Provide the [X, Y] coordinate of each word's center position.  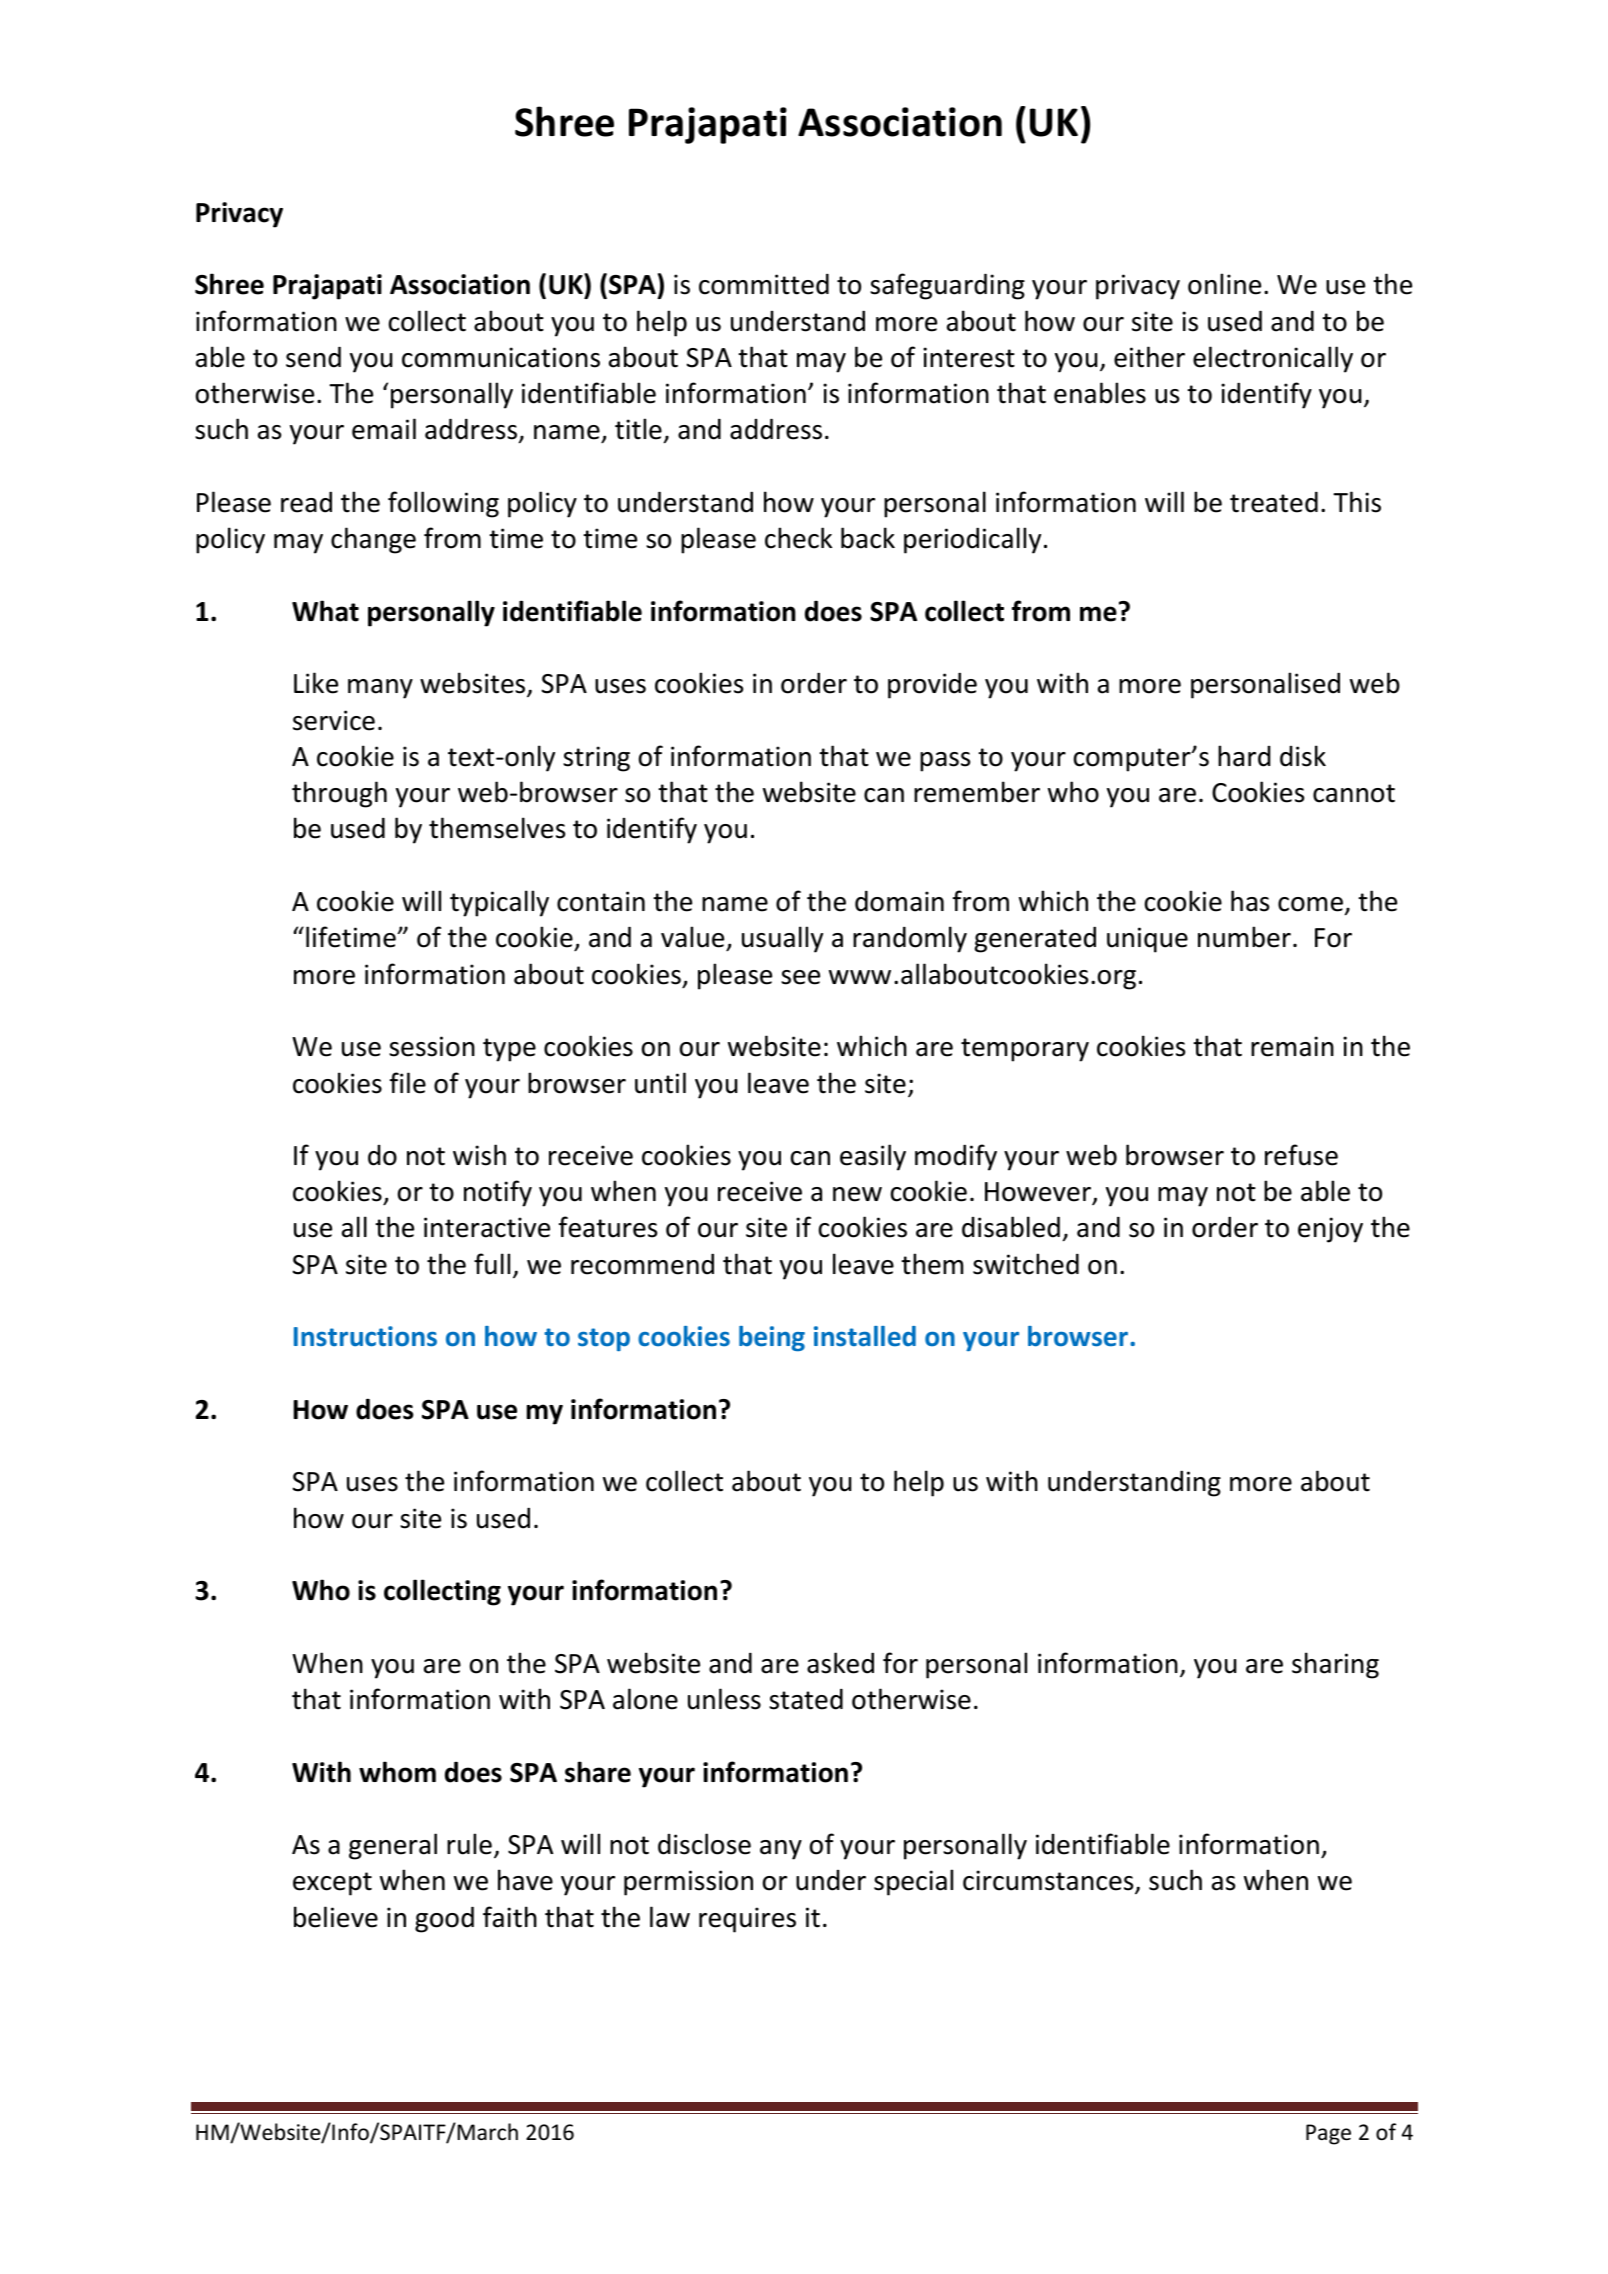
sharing [1335, 1665]
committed [764, 284]
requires [747, 1920]
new [857, 1194]
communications [501, 357]
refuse [1301, 1155]
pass [945, 762]
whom [397, 1772]
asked [840, 1663]
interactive [487, 1227]
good [444, 1919]
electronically [1273, 359]
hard [1244, 756]
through [339, 794]
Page [1328, 2134]
